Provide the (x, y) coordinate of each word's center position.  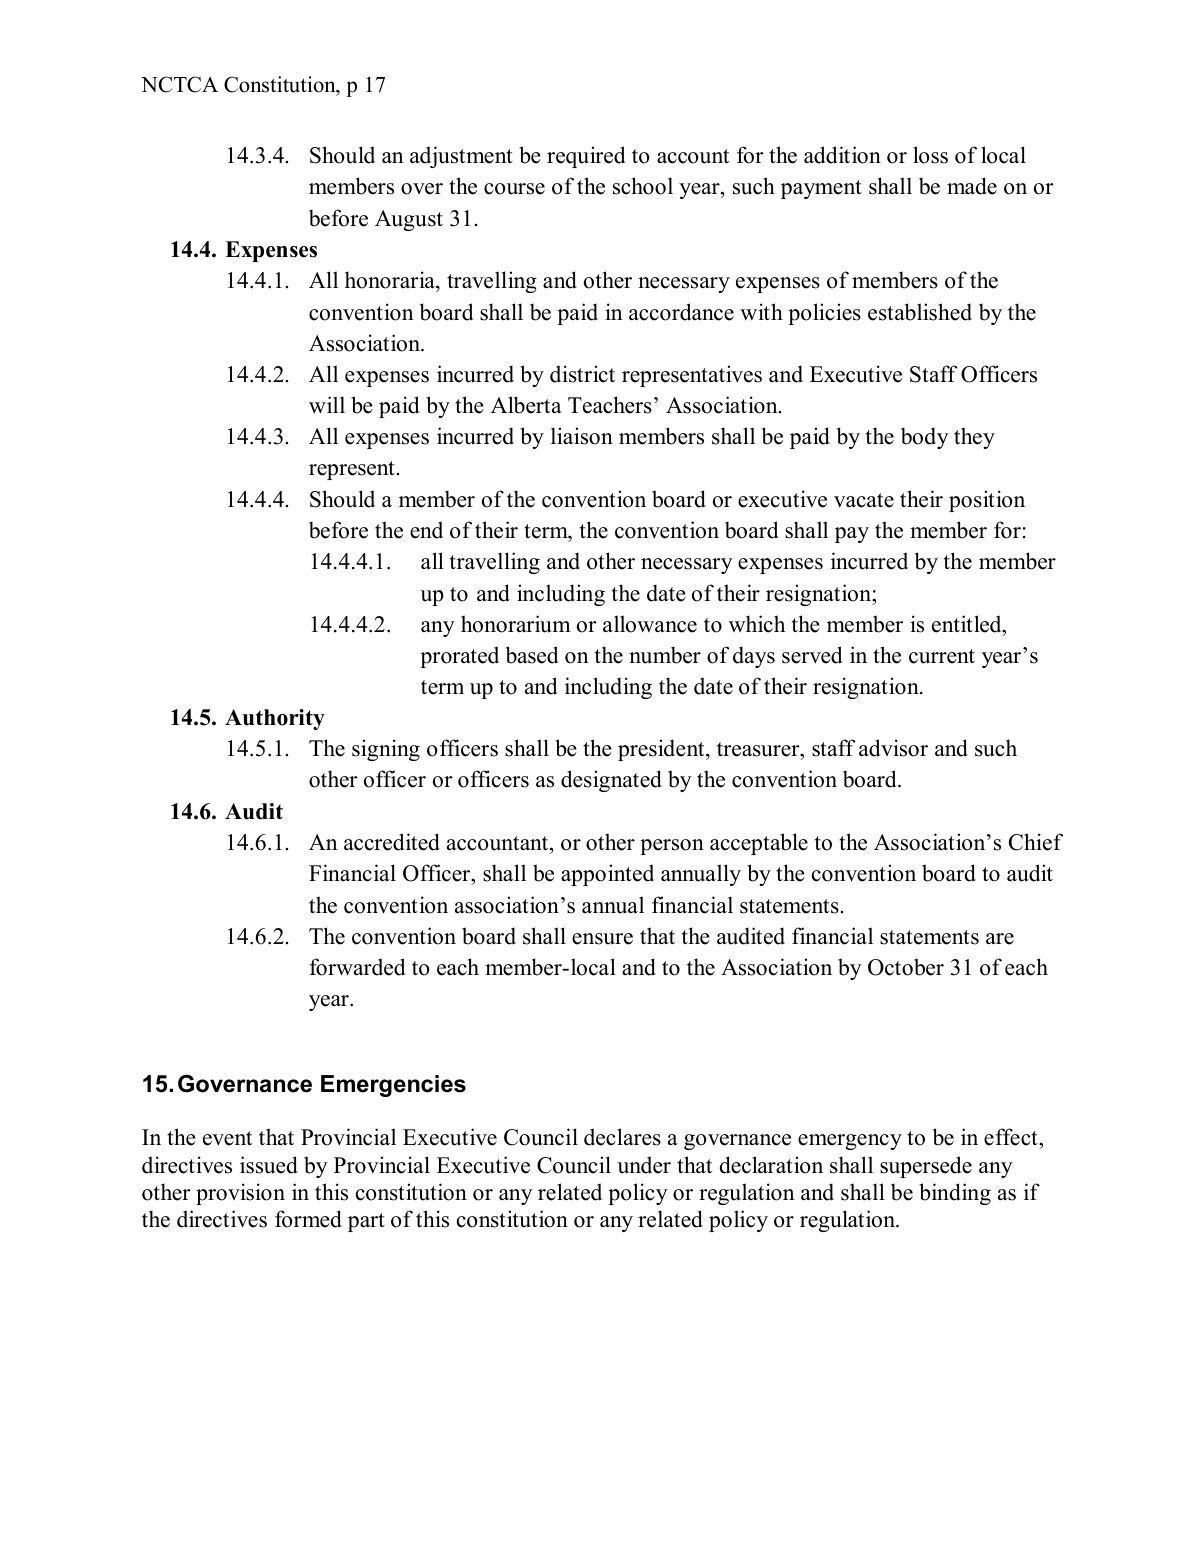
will (327, 405)
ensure (602, 939)
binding (955, 1194)
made (972, 186)
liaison (582, 436)
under (644, 1165)
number (665, 655)
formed (308, 1219)
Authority (275, 719)
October (906, 967)
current (942, 656)
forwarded (357, 967)
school (643, 186)
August (409, 220)
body (925, 438)
